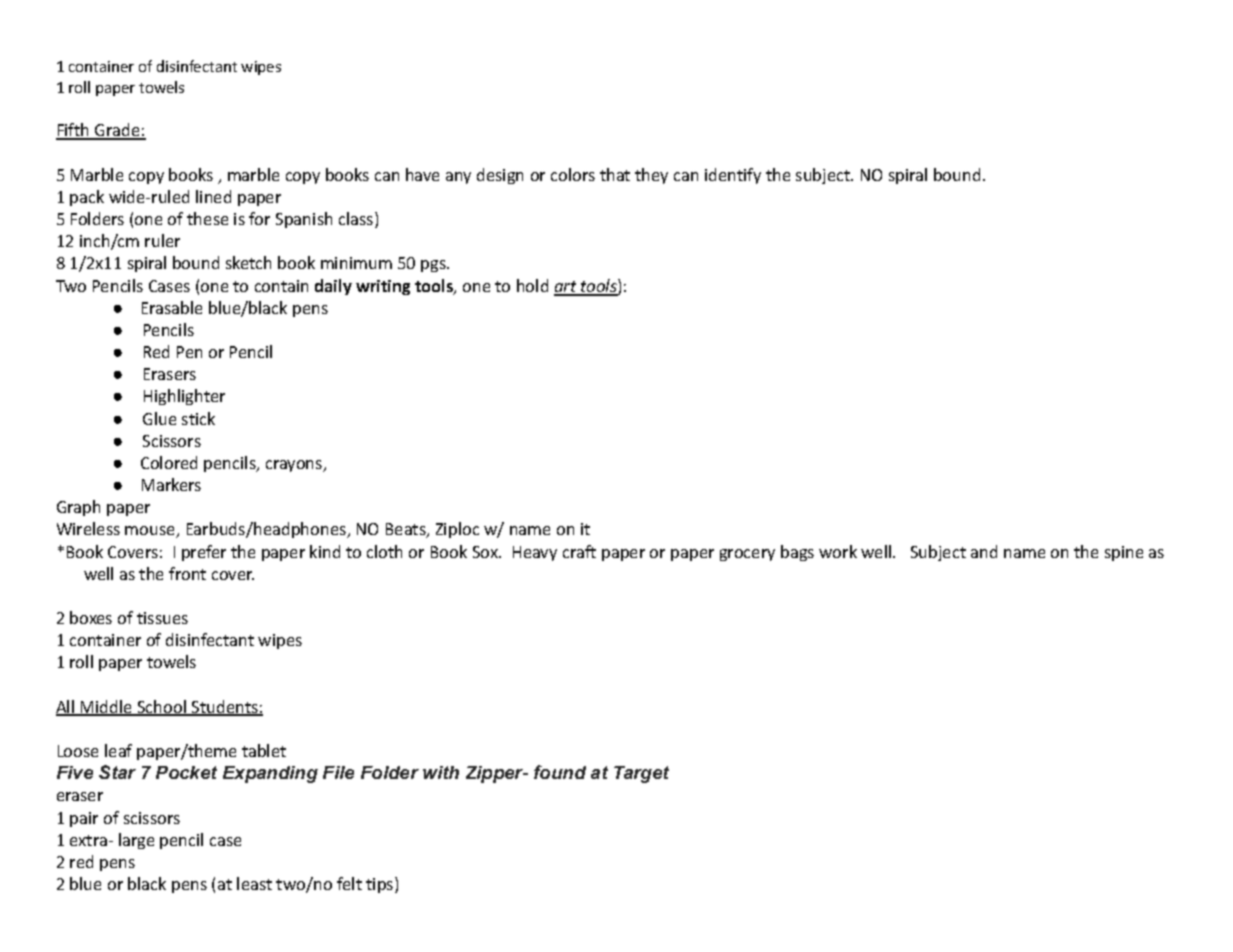  I want to click on Grade, so click(117, 131).
